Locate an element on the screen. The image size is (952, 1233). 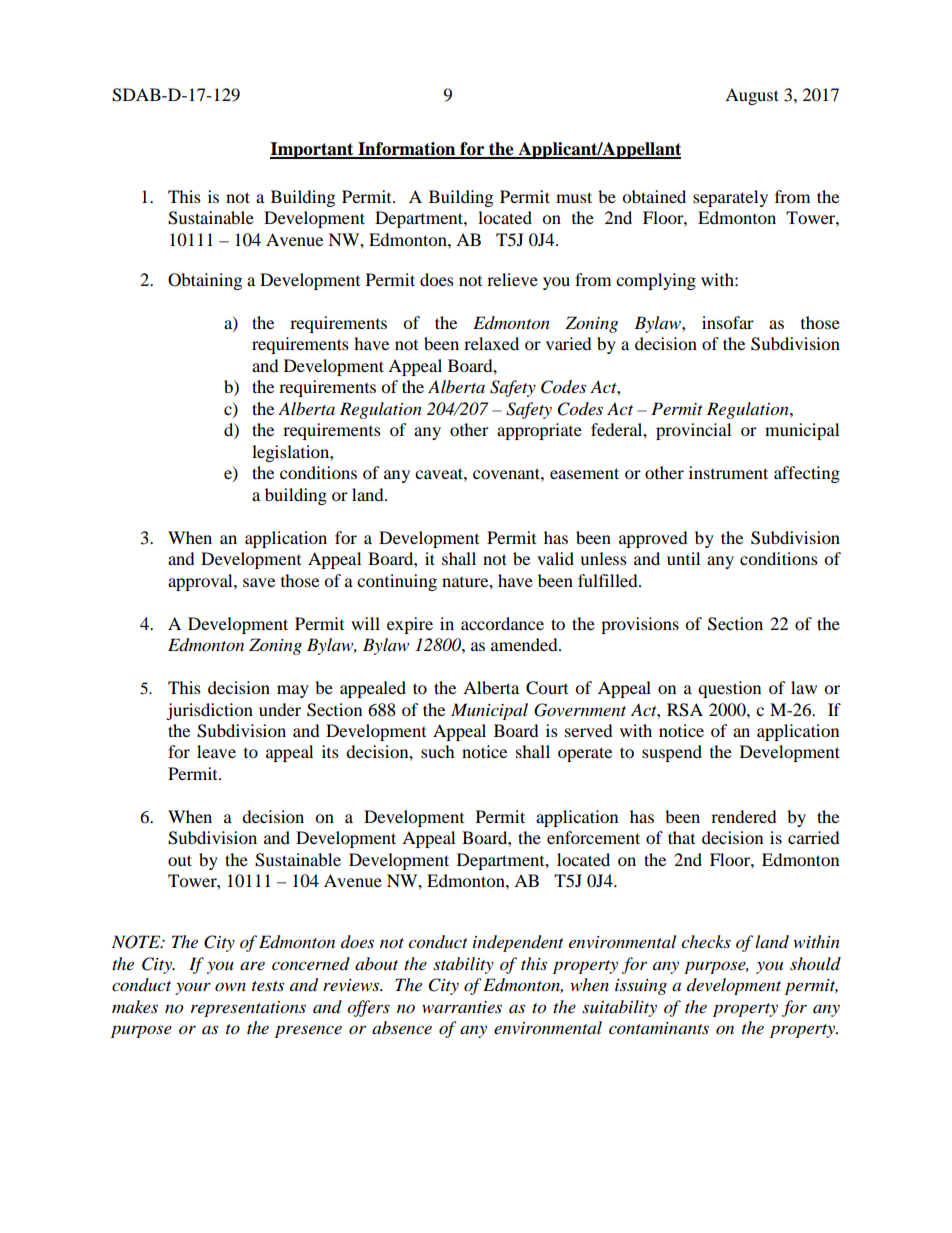
Important is located at coordinates (313, 150).
